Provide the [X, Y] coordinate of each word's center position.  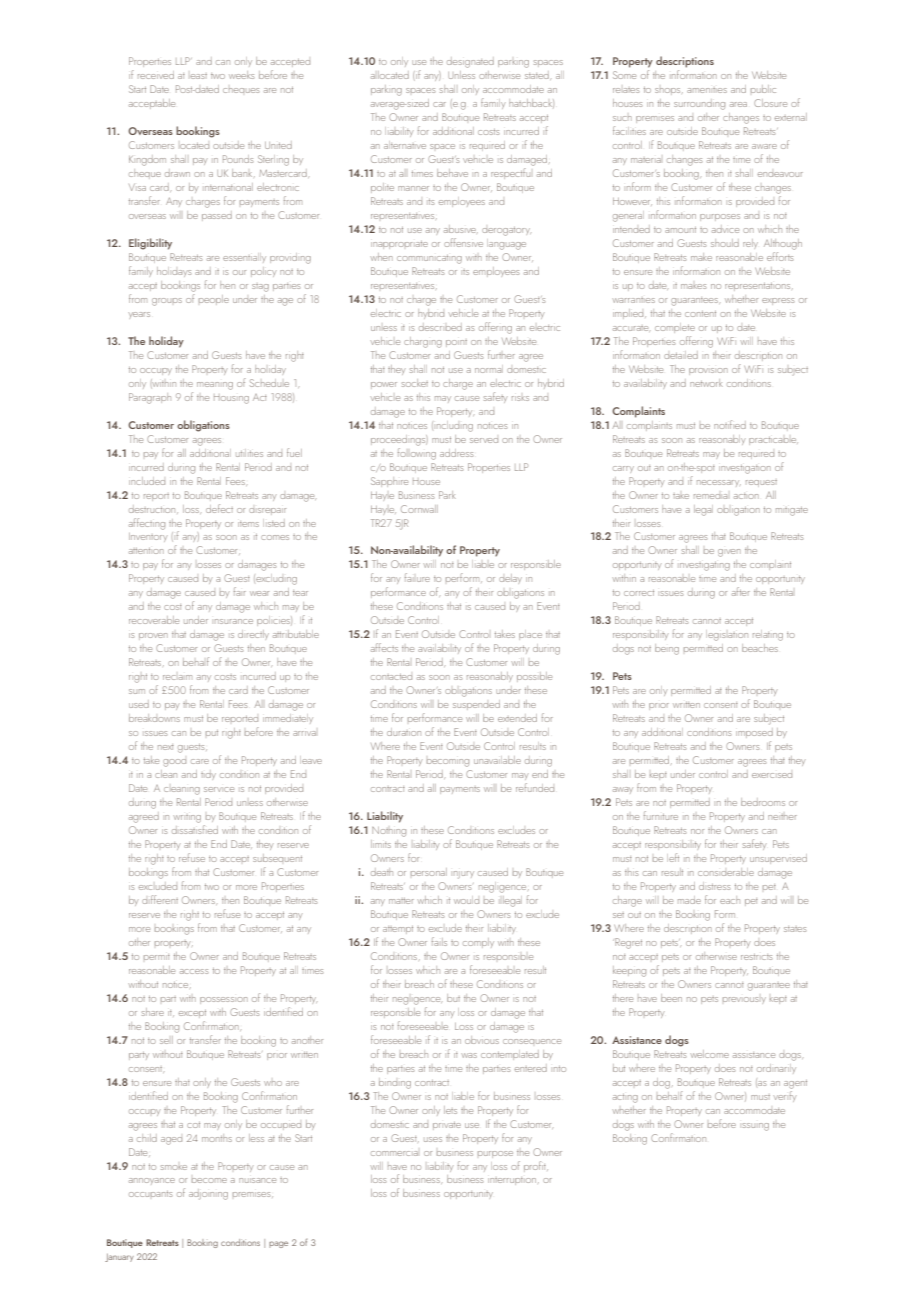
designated [470, 62]
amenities [707, 90]
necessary [719, 483]
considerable [726, 872]
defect [219, 508]
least [199, 76]
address [456, 453]
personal [429, 872]
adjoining [208, 1194]
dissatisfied [195, 829]
